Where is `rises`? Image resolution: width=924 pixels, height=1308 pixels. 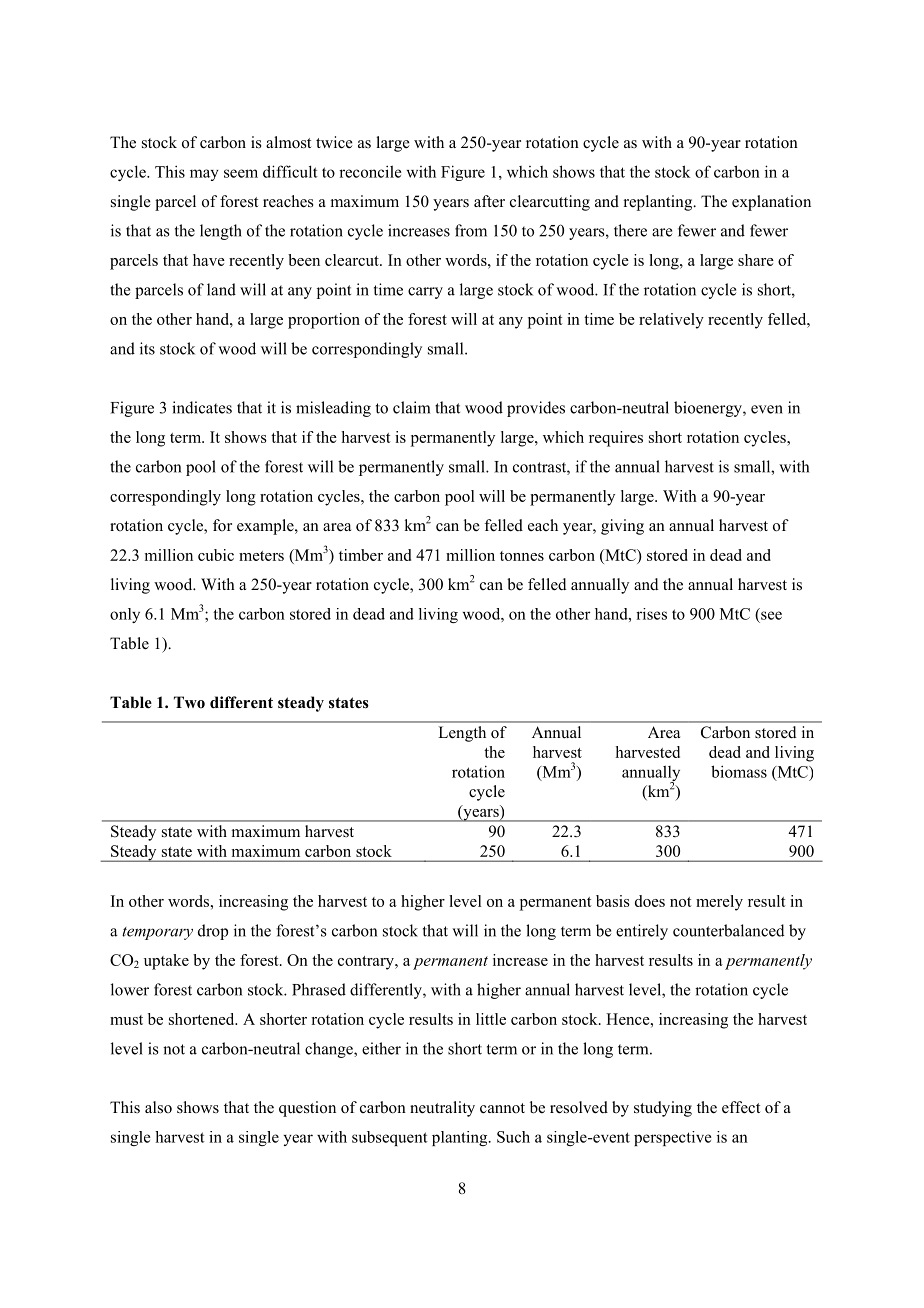 rises is located at coordinates (651, 614).
